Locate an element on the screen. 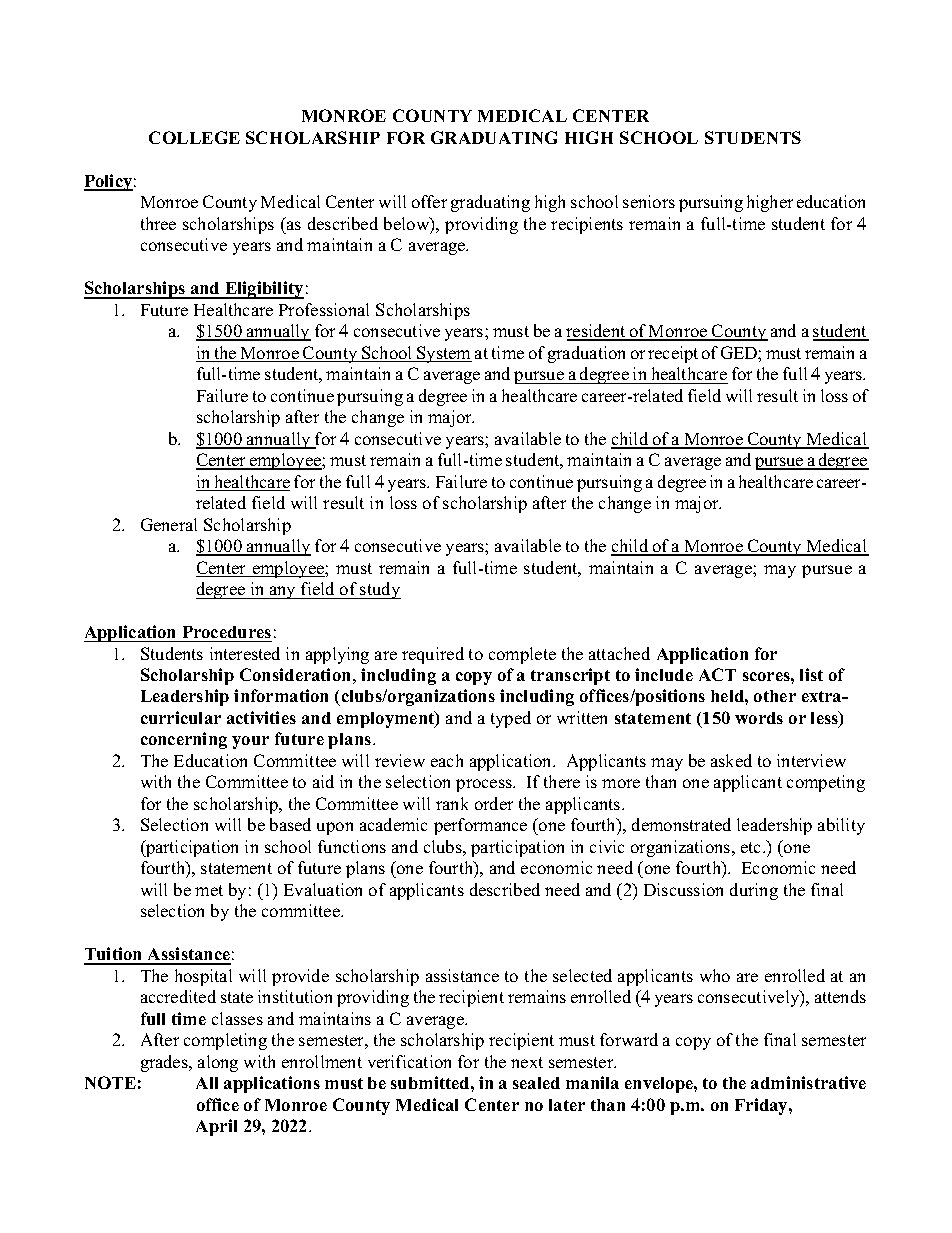 This screenshot has height=1233, width=952. April is located at coordinates (216, 1127).
